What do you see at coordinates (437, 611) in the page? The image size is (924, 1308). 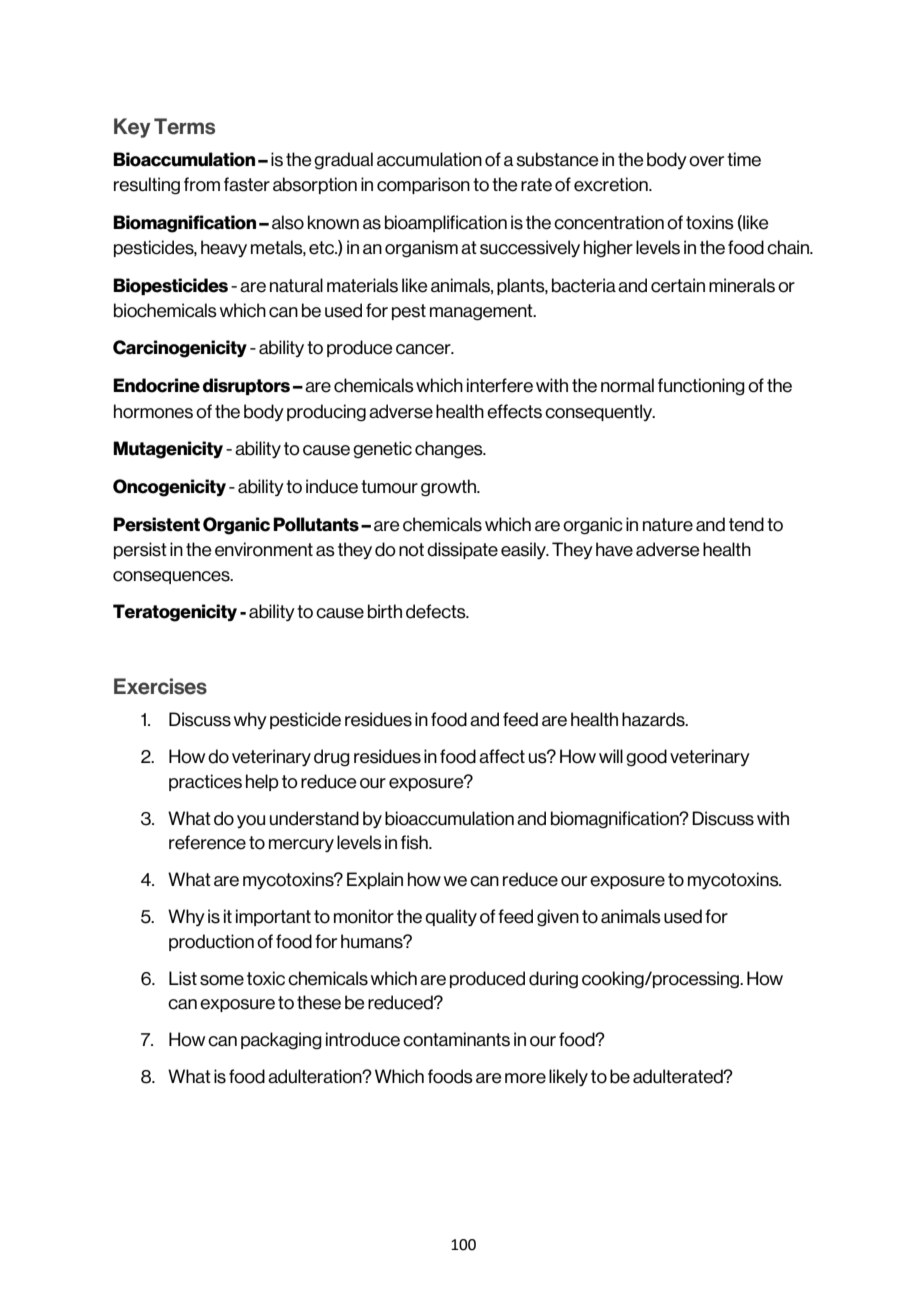 I see `defects` at bounding box center [437, 611].
